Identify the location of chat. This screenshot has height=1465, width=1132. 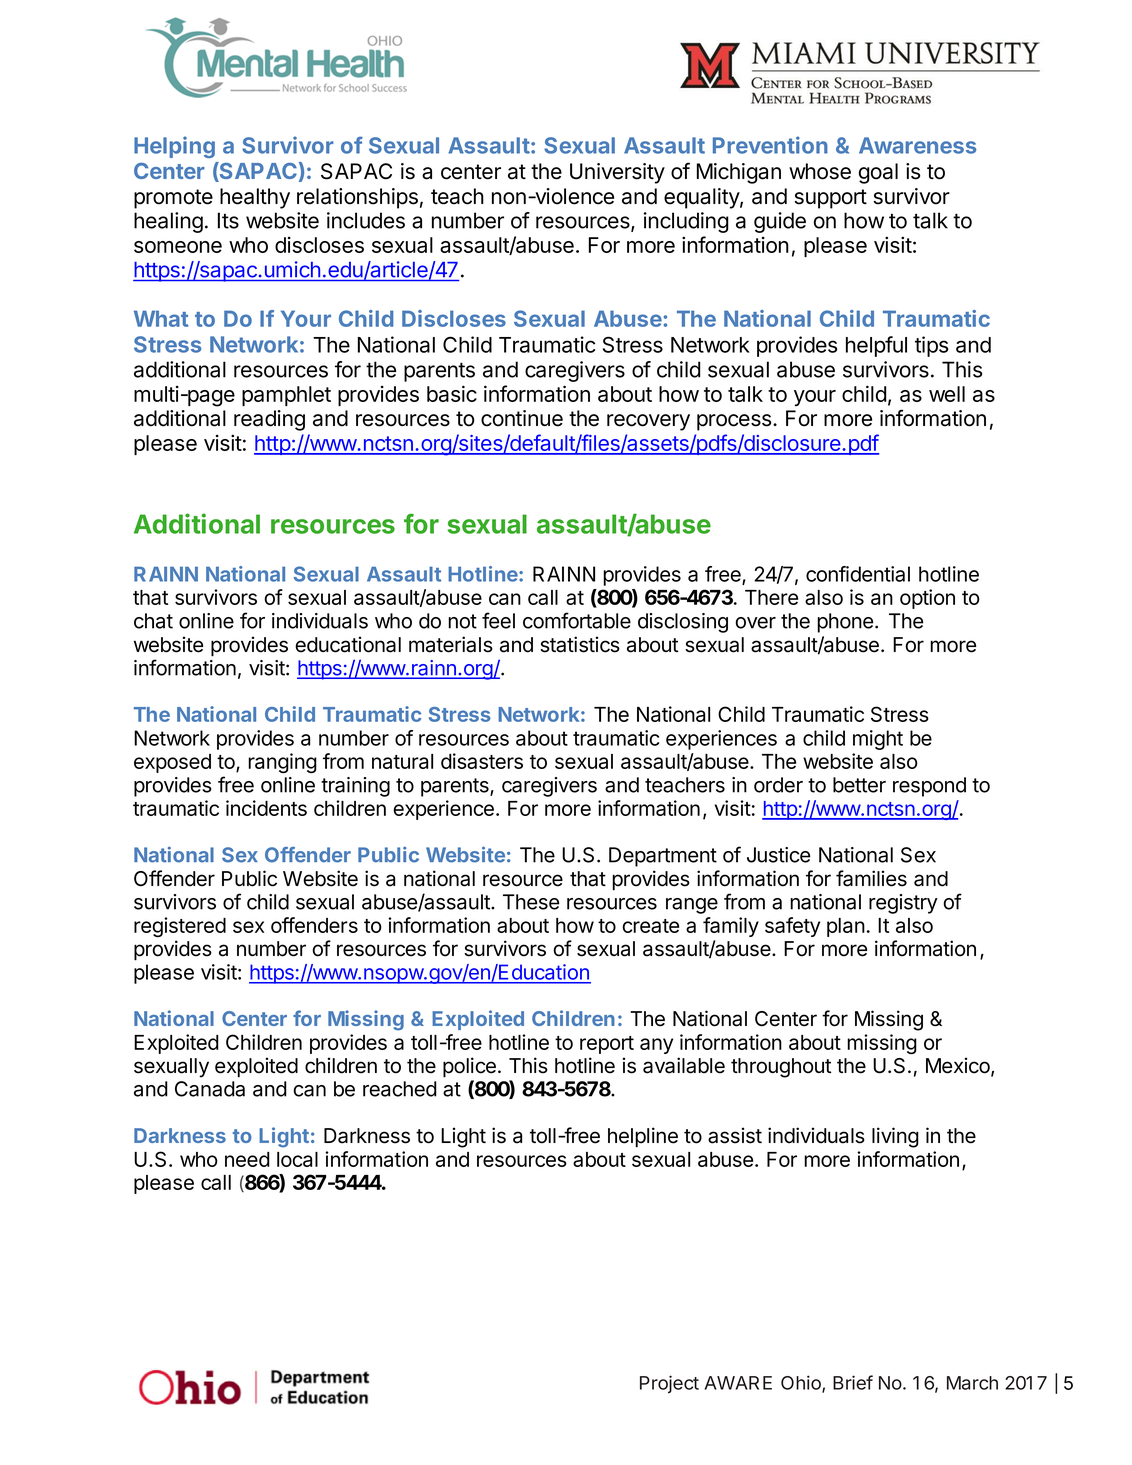
(153, 621).
